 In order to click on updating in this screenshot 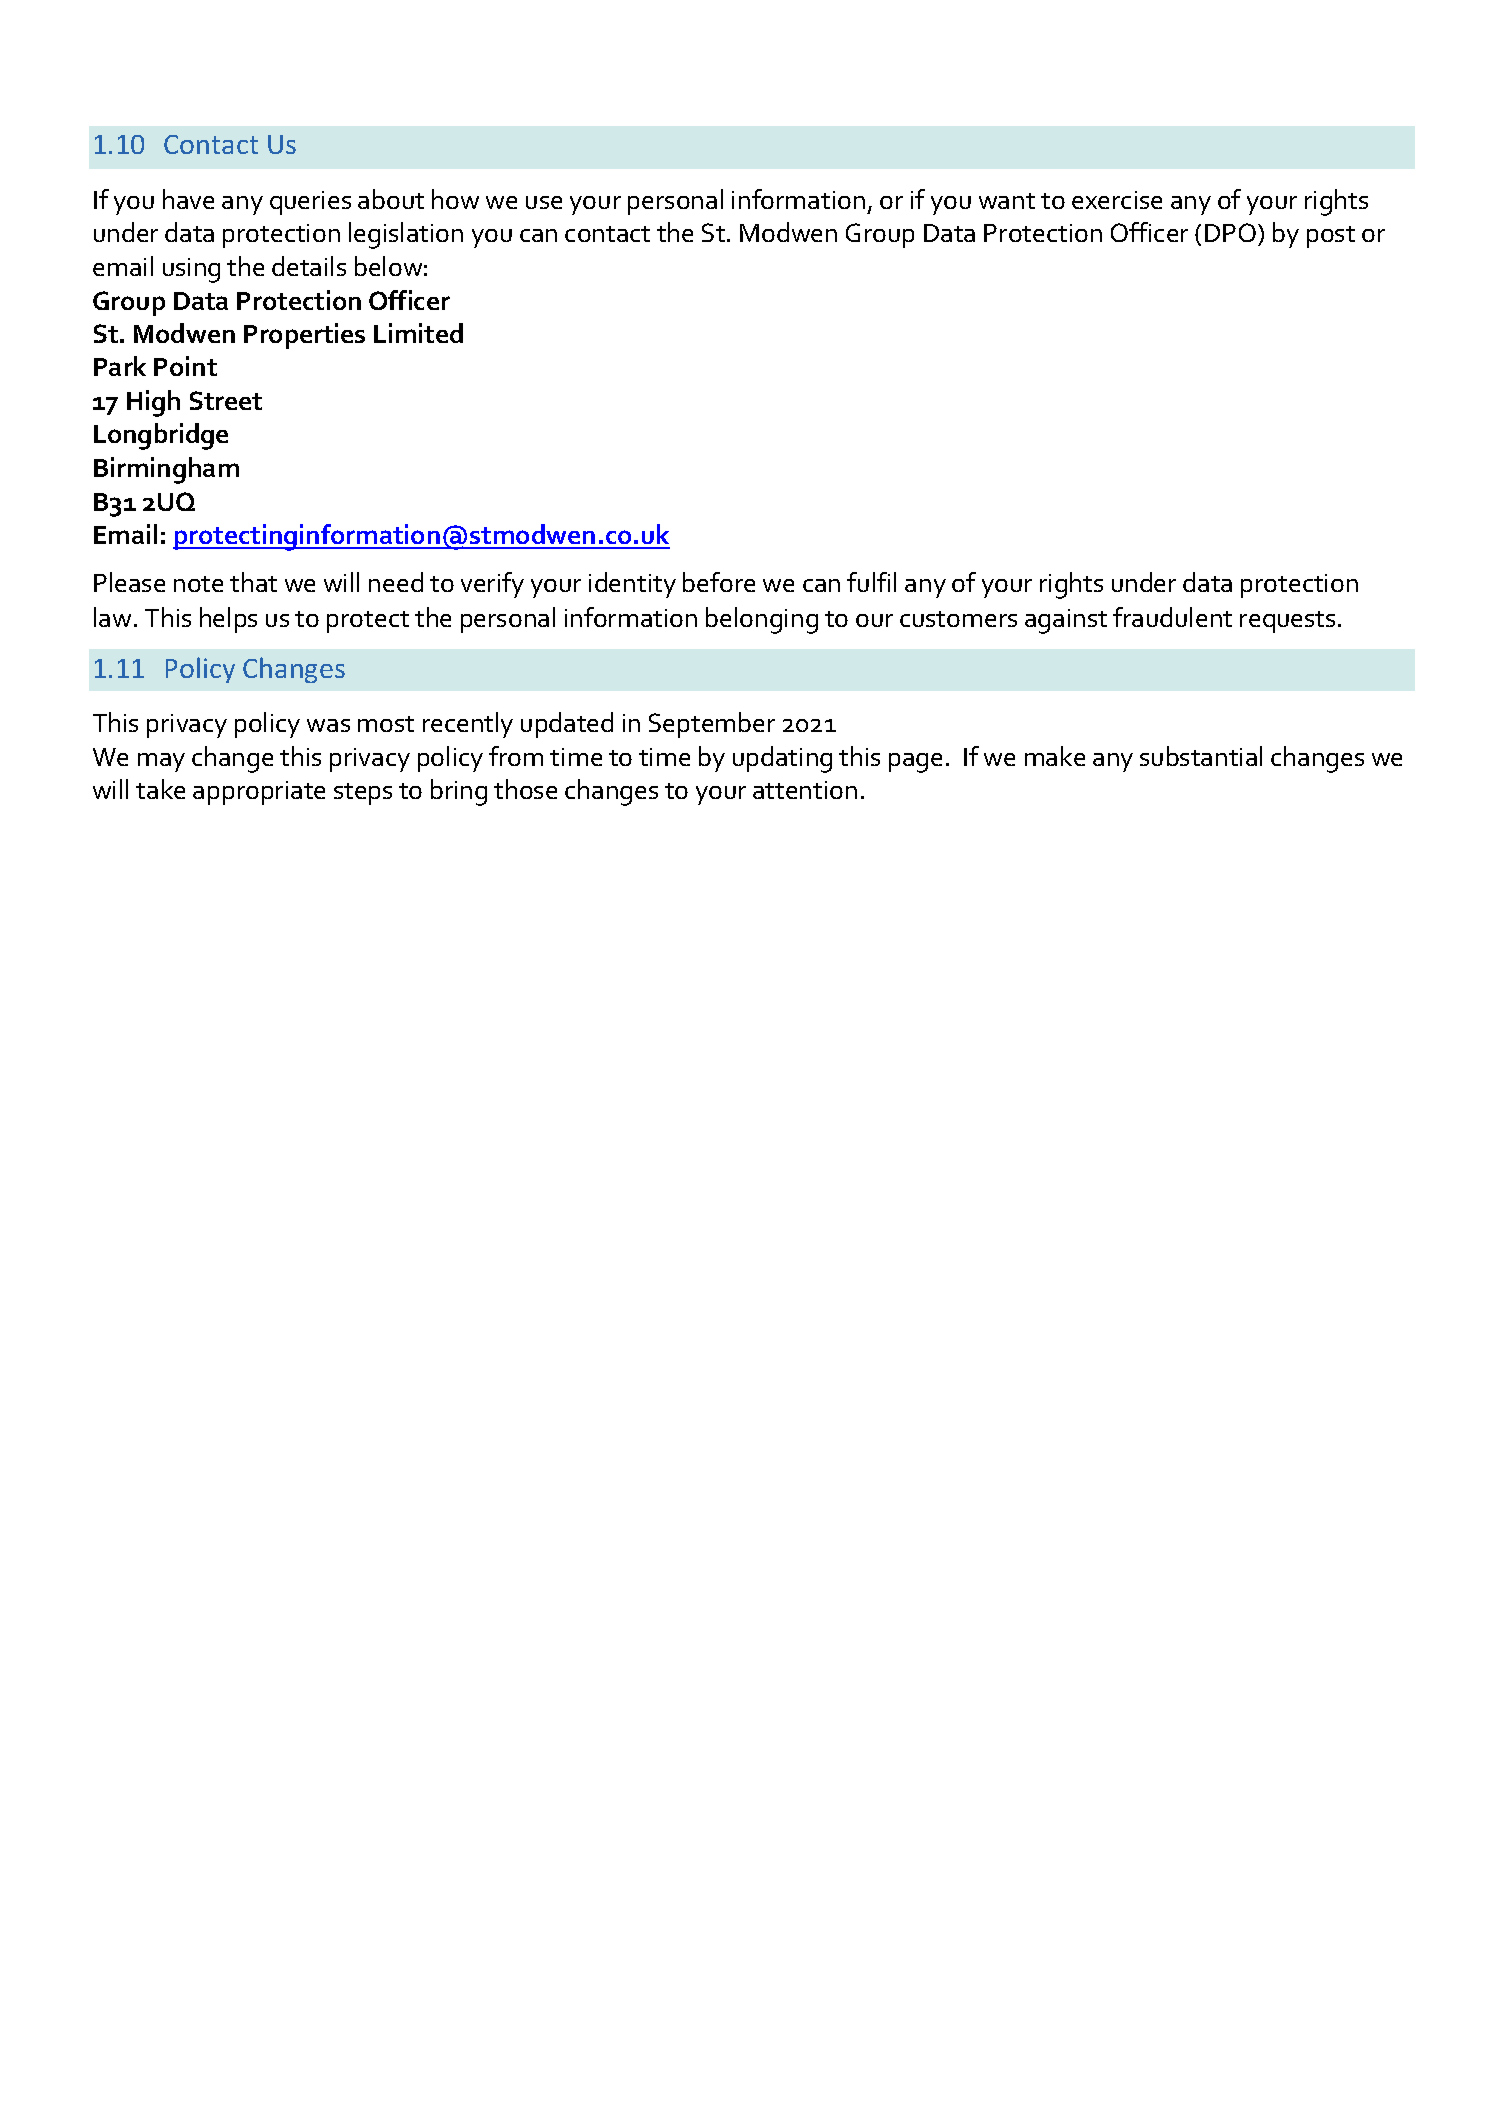, I will do `click(782, 759)`.
